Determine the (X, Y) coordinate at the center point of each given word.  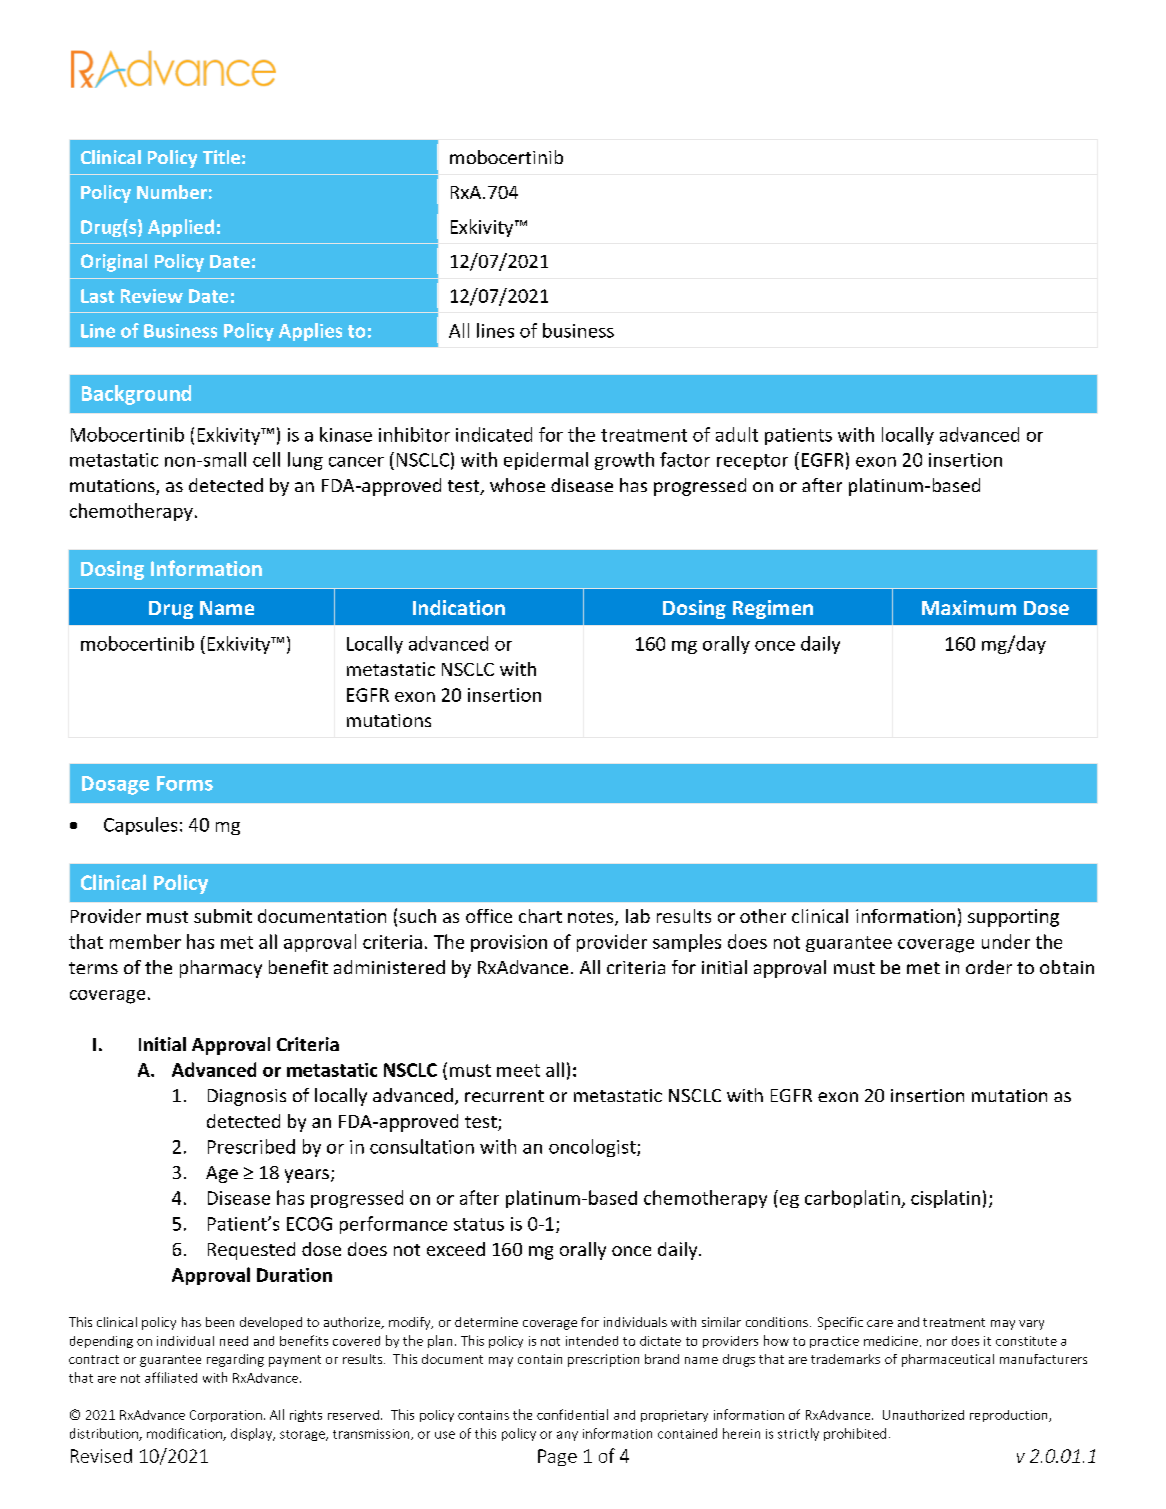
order (989, 967)
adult (737, 434)
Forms (185, 783)
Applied (181, 228)
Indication (459, 608)
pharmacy (221, 969)
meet (518, 1070)
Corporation (226, 1416)
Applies (310, 332)
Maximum (969, 608)
